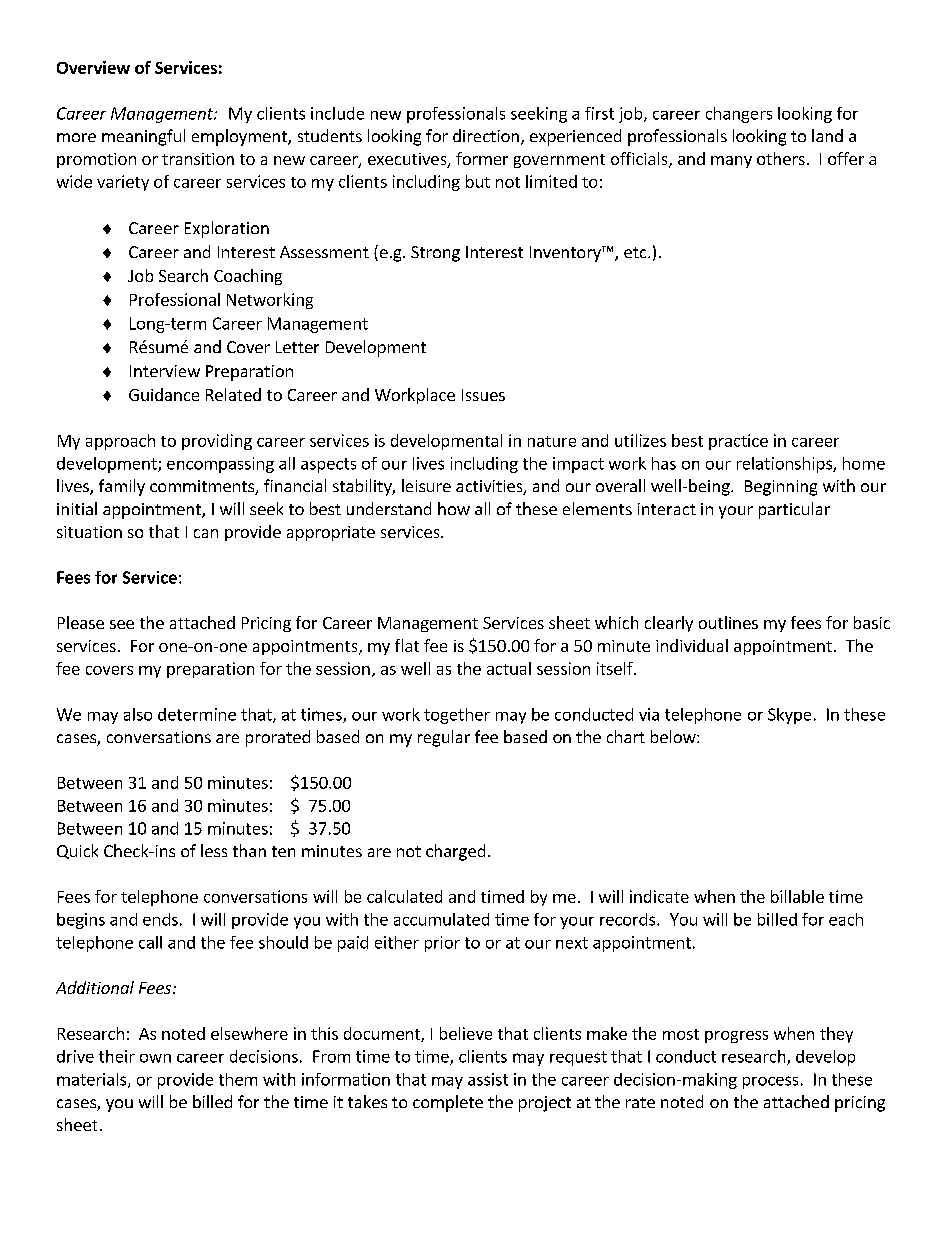 The image size is (952, 1233). I want to click on Issues, so click(483, 395).
